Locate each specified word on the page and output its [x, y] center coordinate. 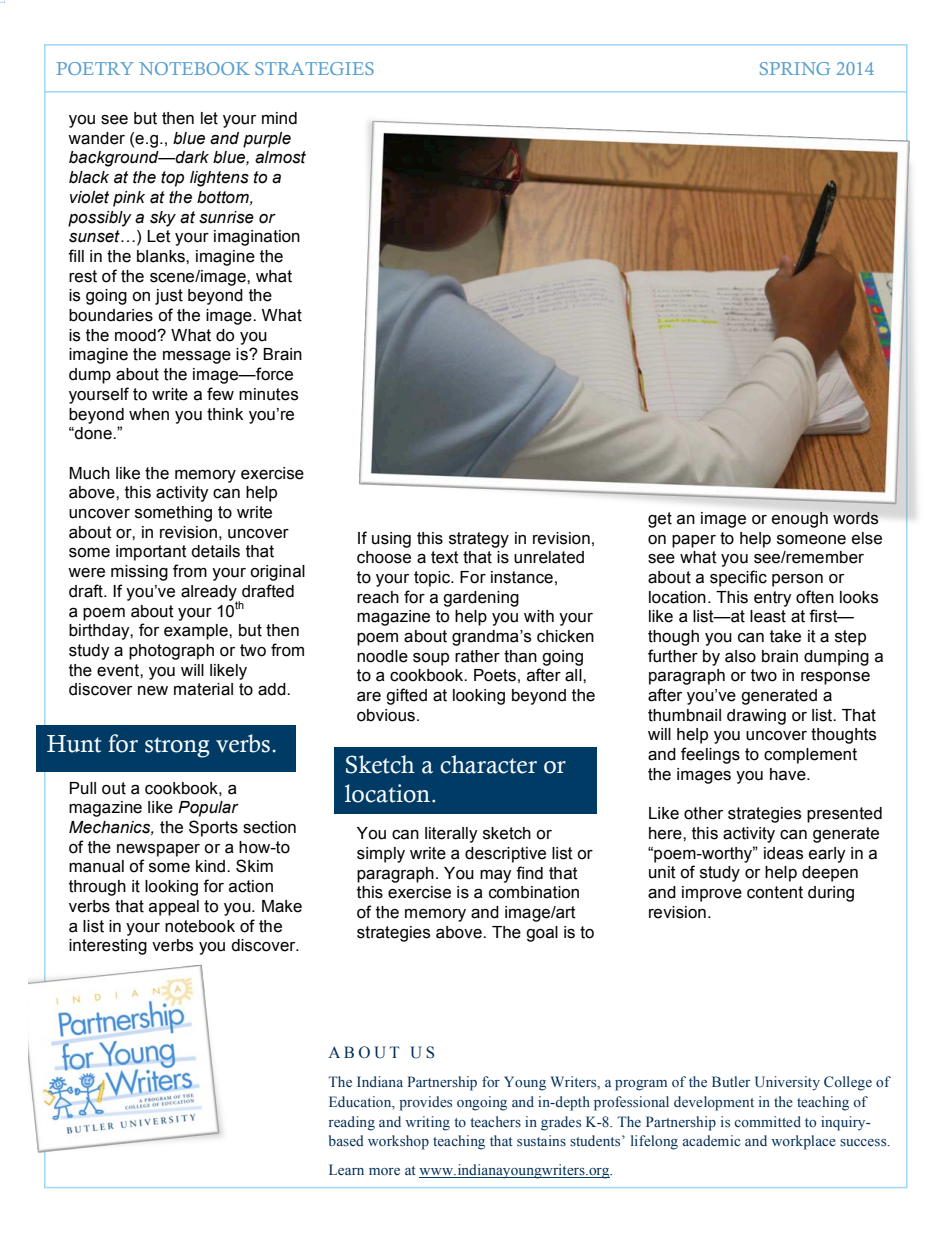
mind [279, 118]
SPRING [795, 68]
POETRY [95, 68]
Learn [346, 1169]
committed [767, 1121]
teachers [495, 1121]
